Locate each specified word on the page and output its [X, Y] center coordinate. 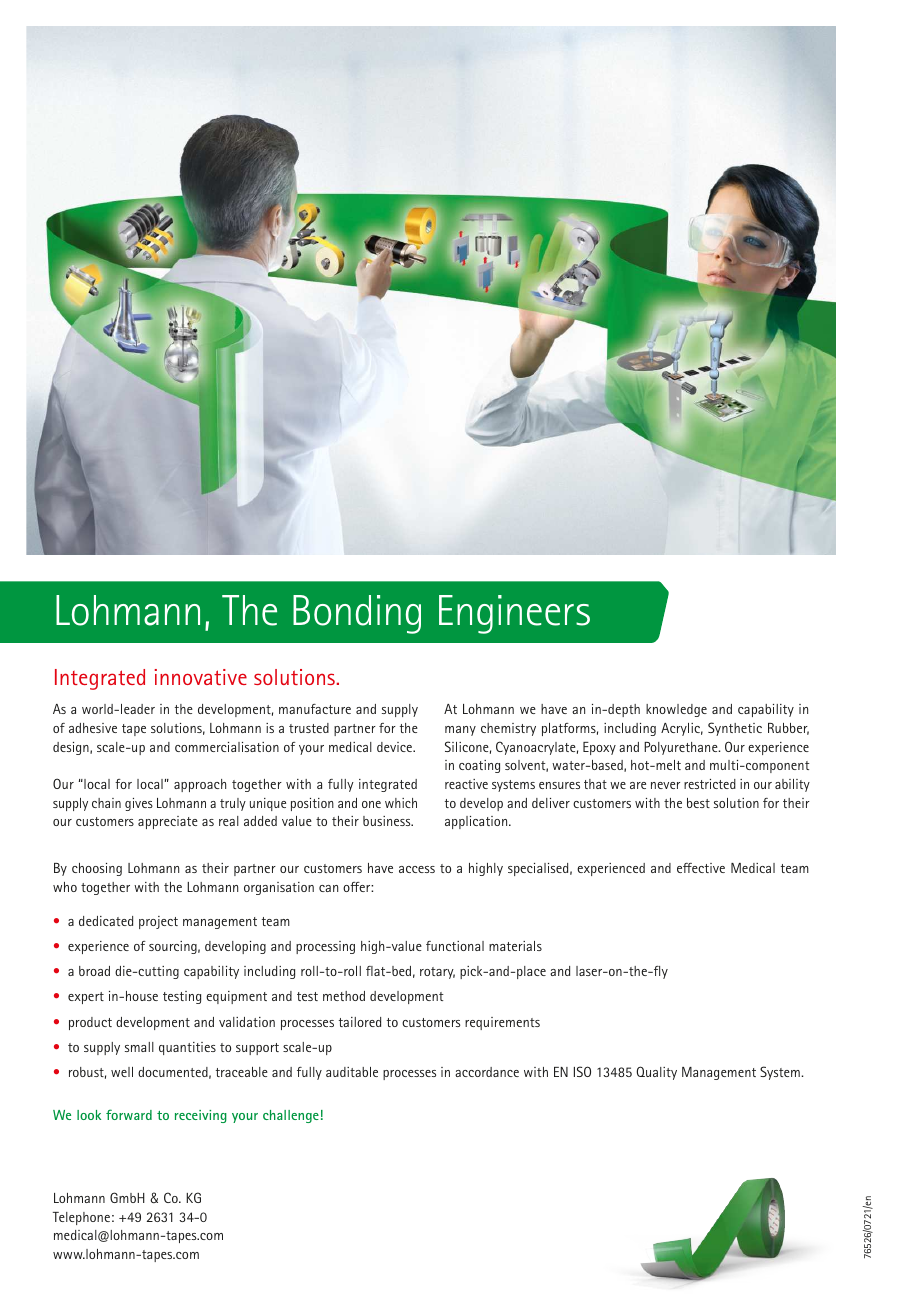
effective [701, 868]
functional [455, 946]
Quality [656, 1073]
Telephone [81, 1218]
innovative [201, 677]
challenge [291, 1116]
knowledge [676, 710]
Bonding [357, 614]
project [158, 922]
